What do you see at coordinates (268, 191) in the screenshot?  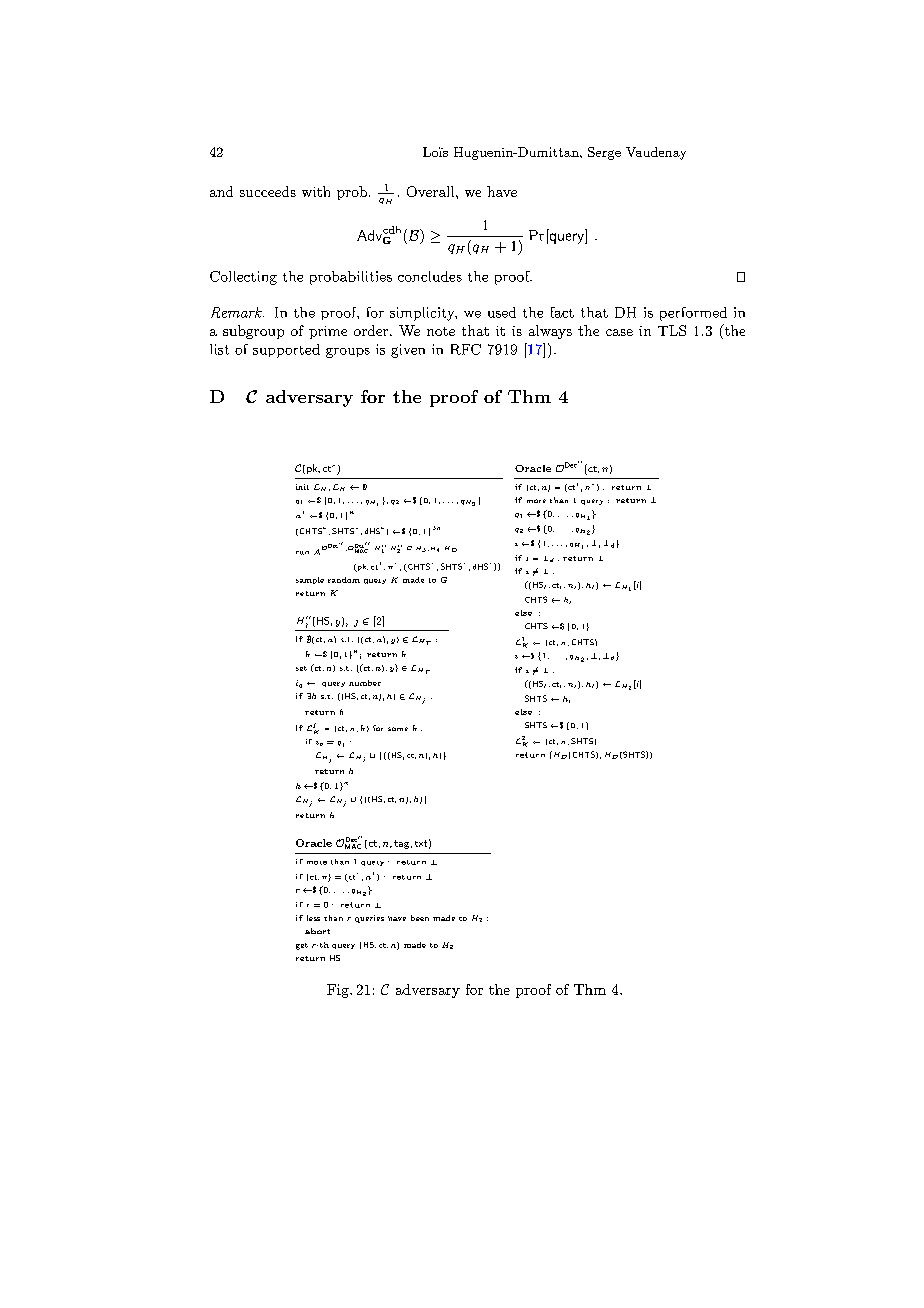 I see `succeeds` at bounding box center [268, 191].
